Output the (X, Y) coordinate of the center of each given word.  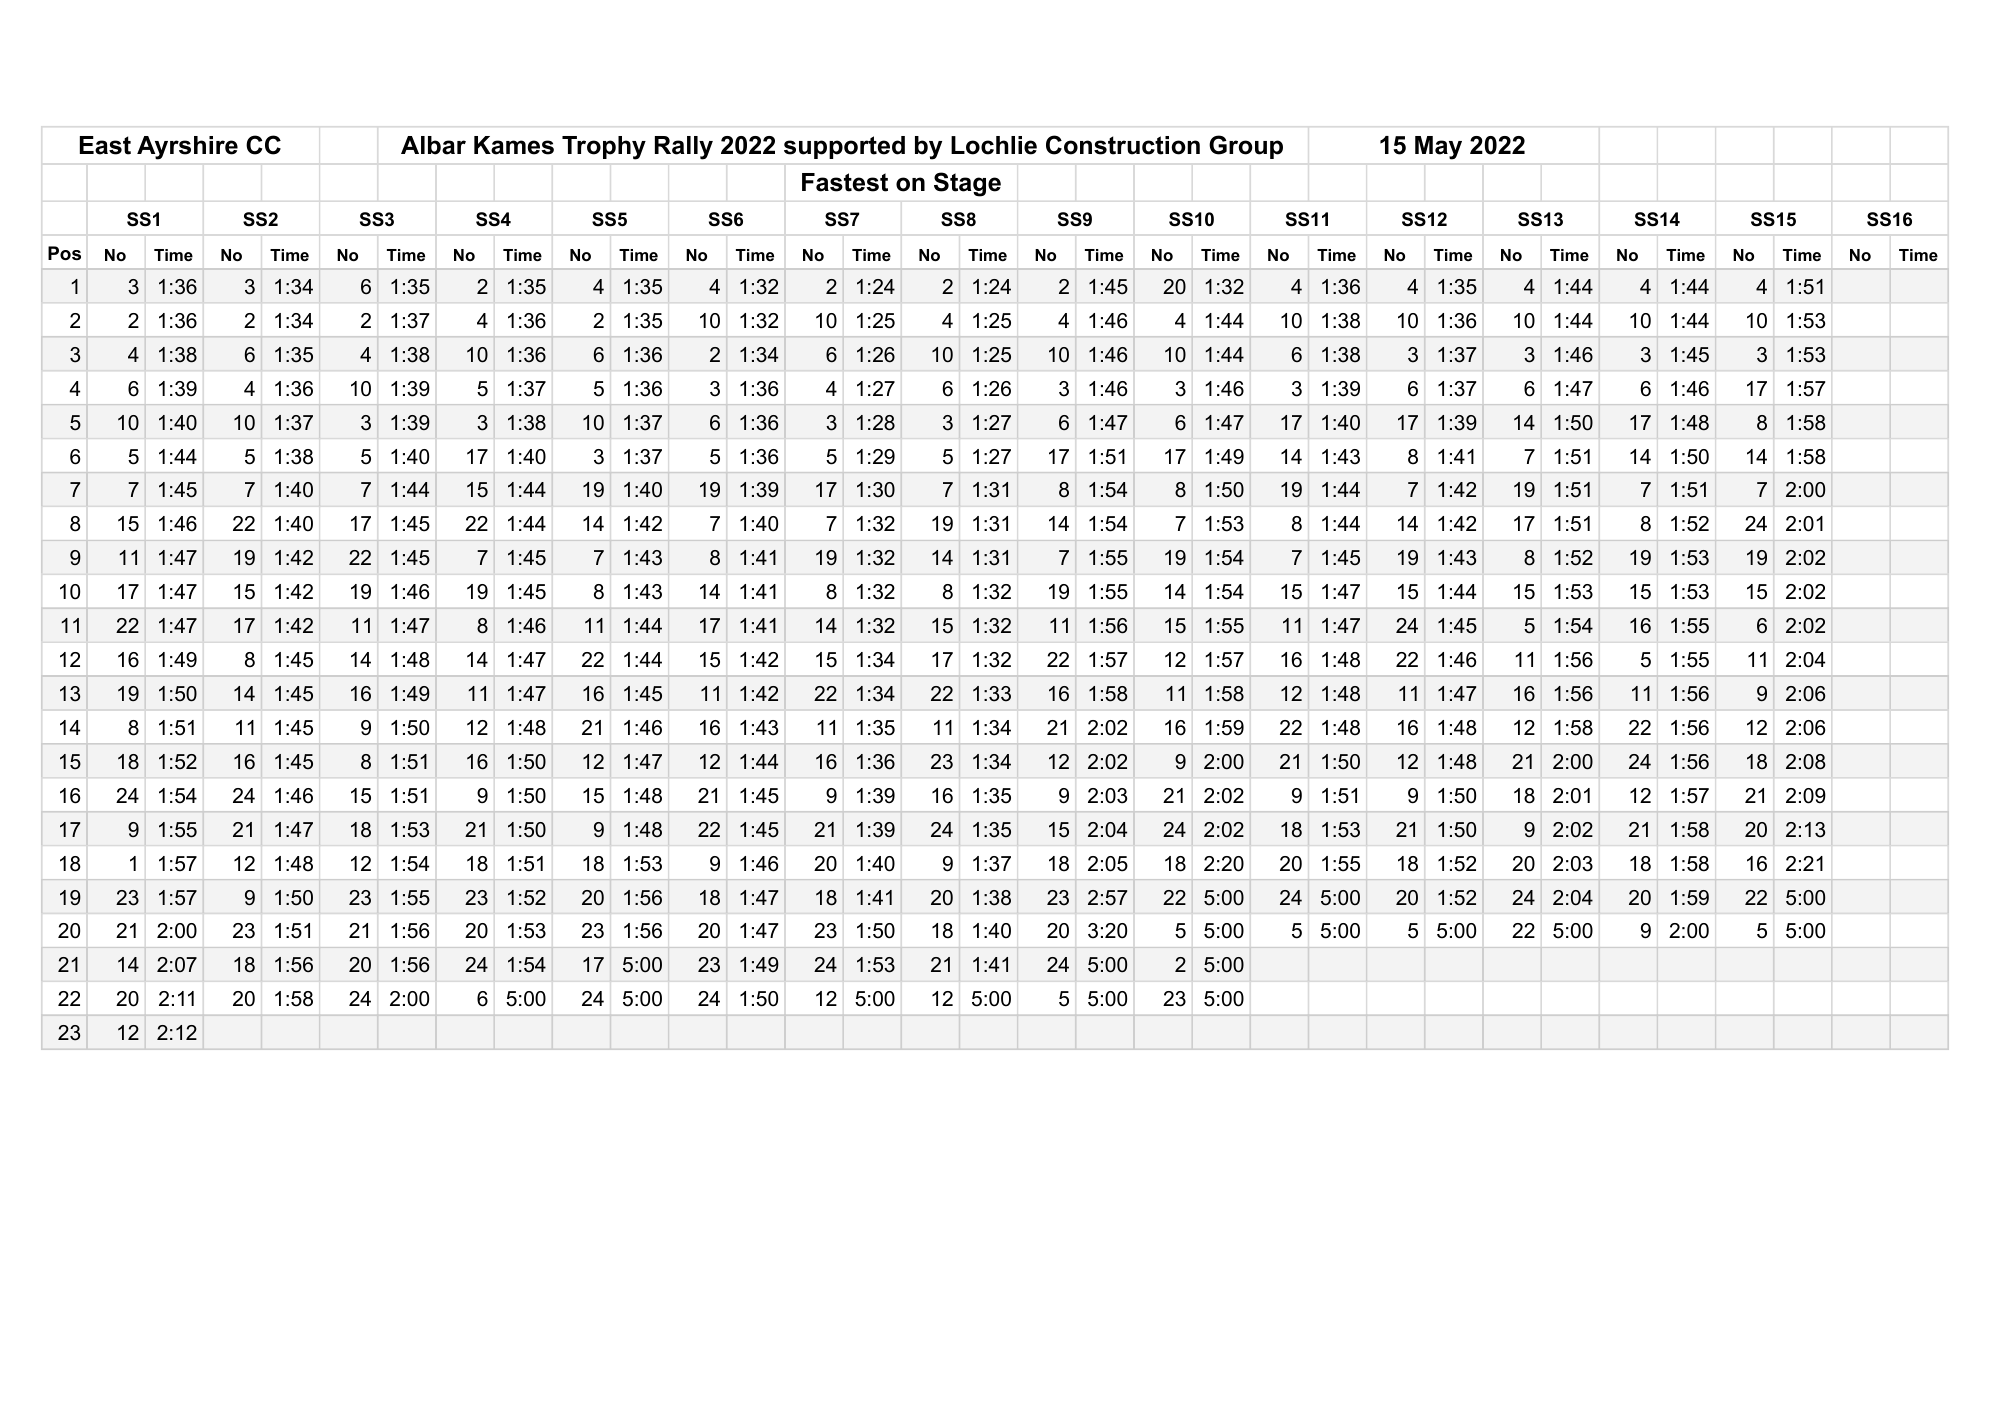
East (105, 145)
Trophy (604, 148)
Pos (64, 253)
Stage (967, 184)
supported (844, 147)
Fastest (845, 182)
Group (1246, 147)
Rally (684, 148)
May (1438, 148)
